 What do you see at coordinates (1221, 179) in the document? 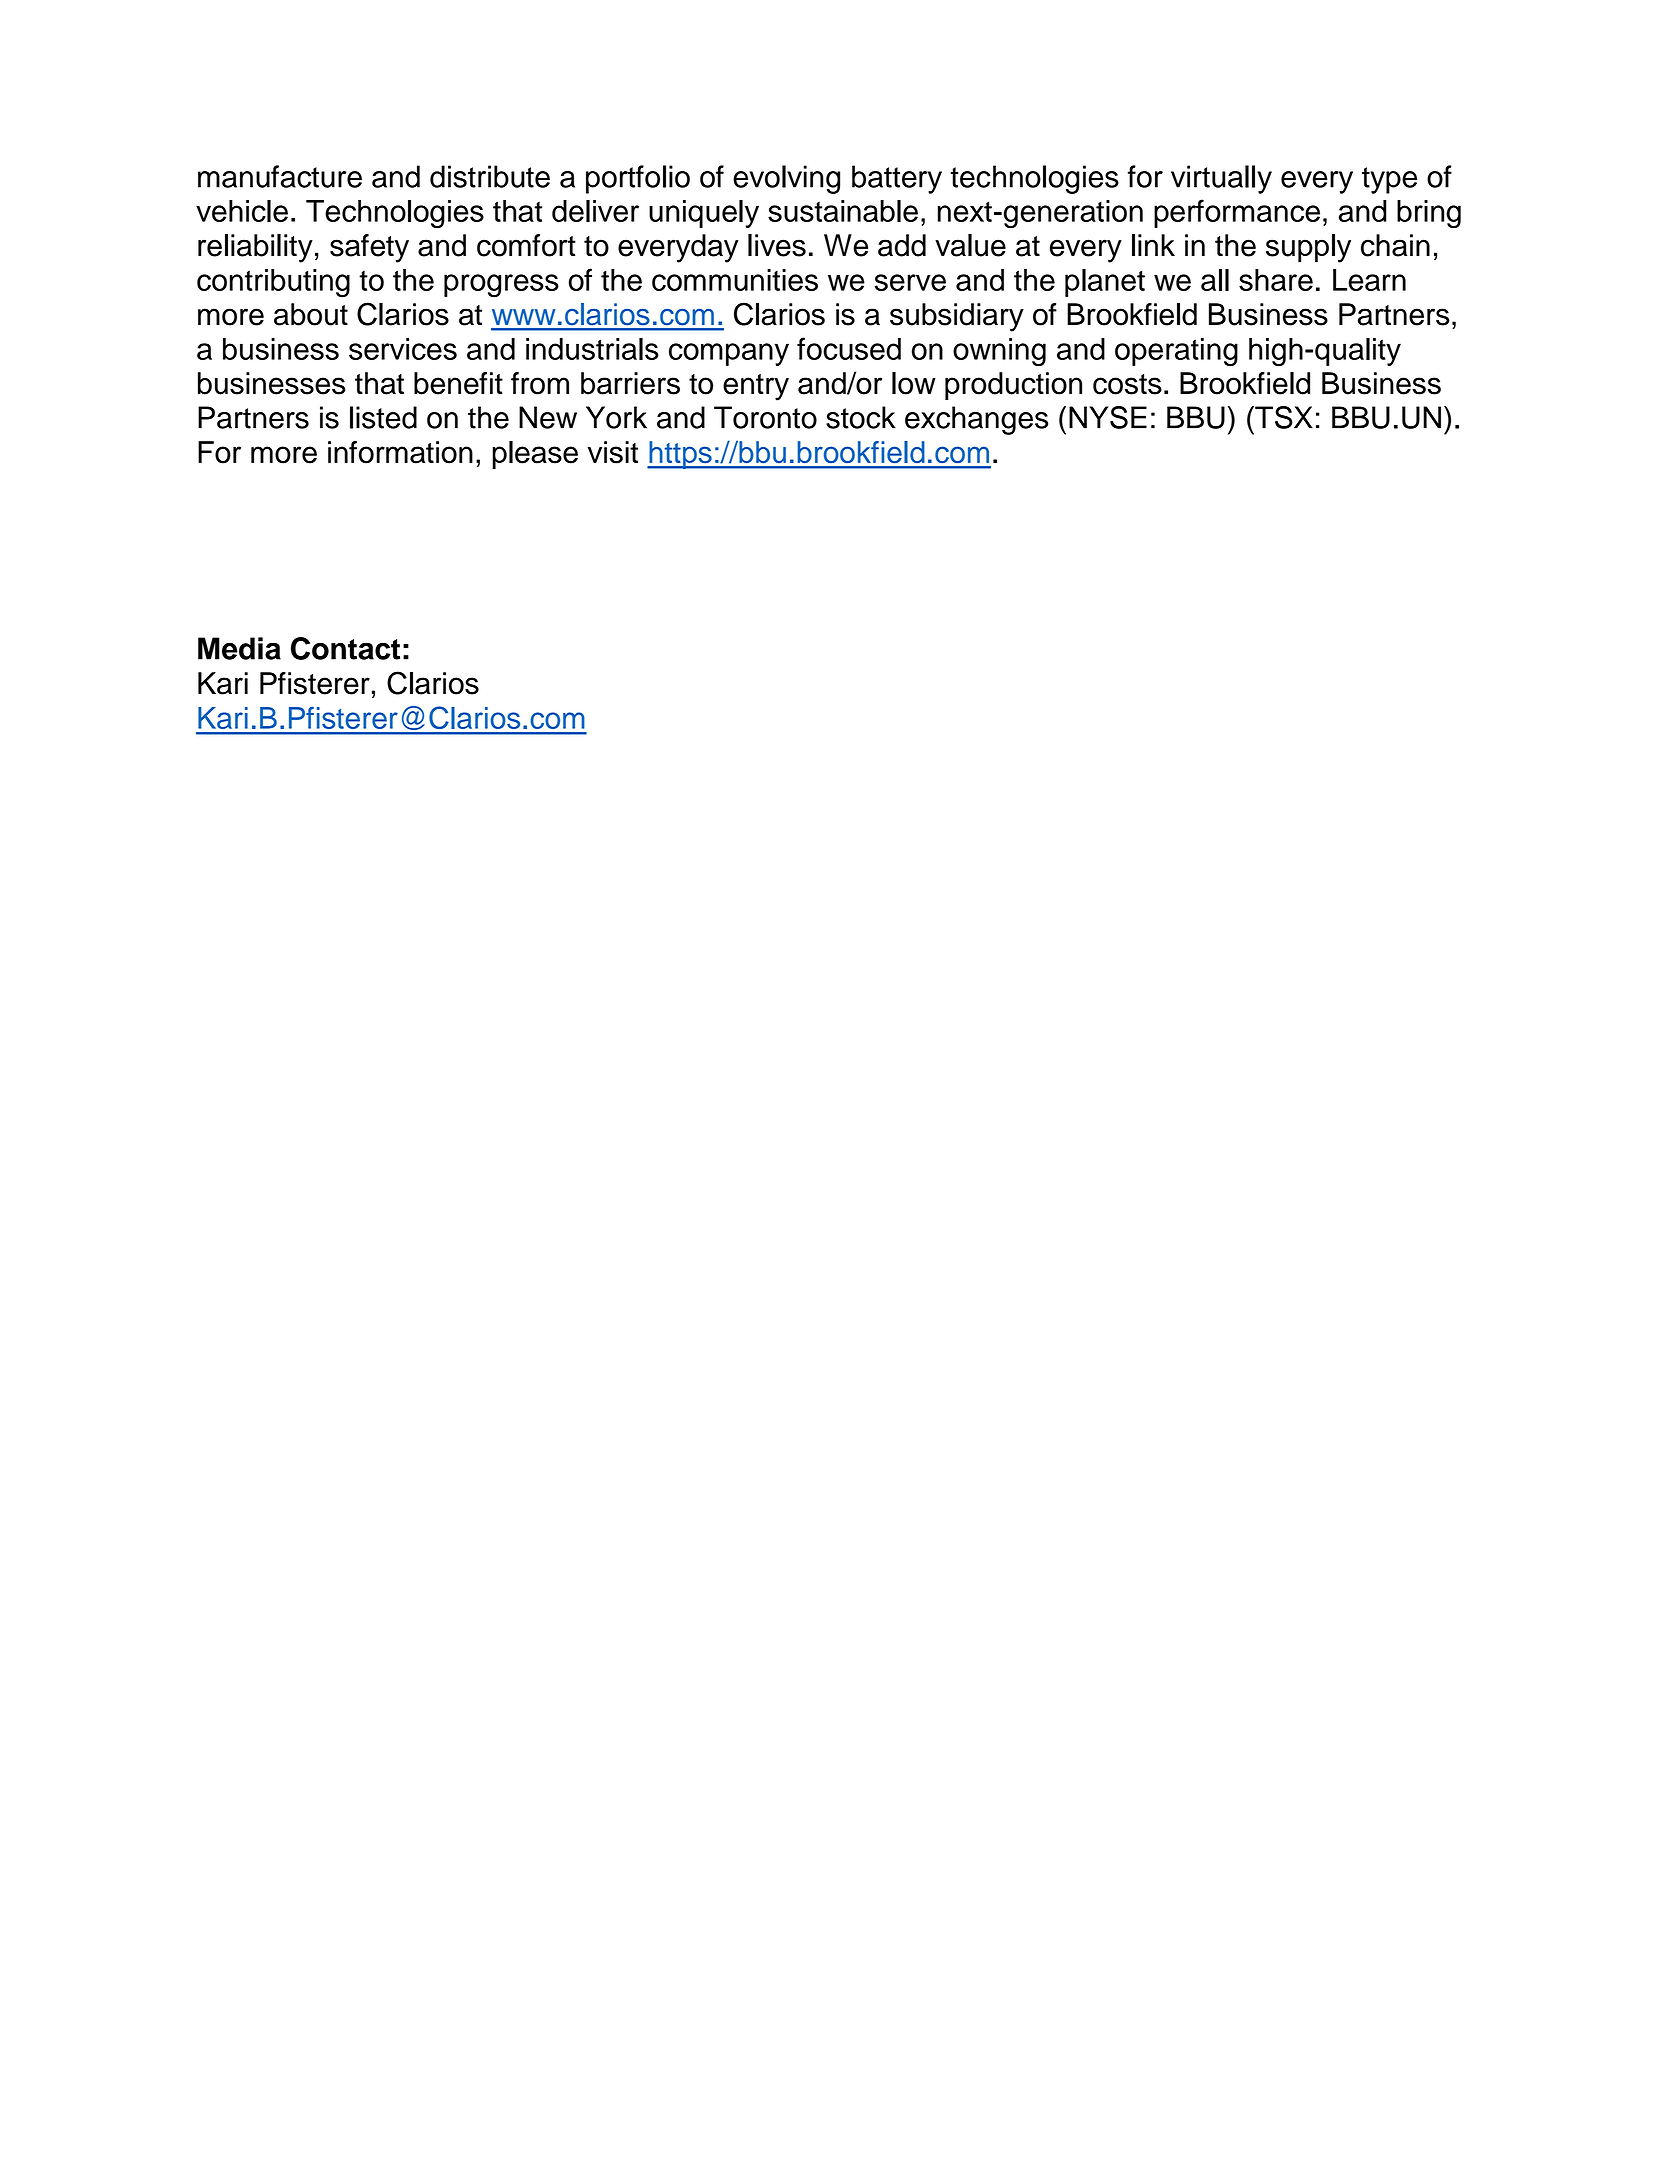
I see `virtually` at bounding box center [1221, 179].
